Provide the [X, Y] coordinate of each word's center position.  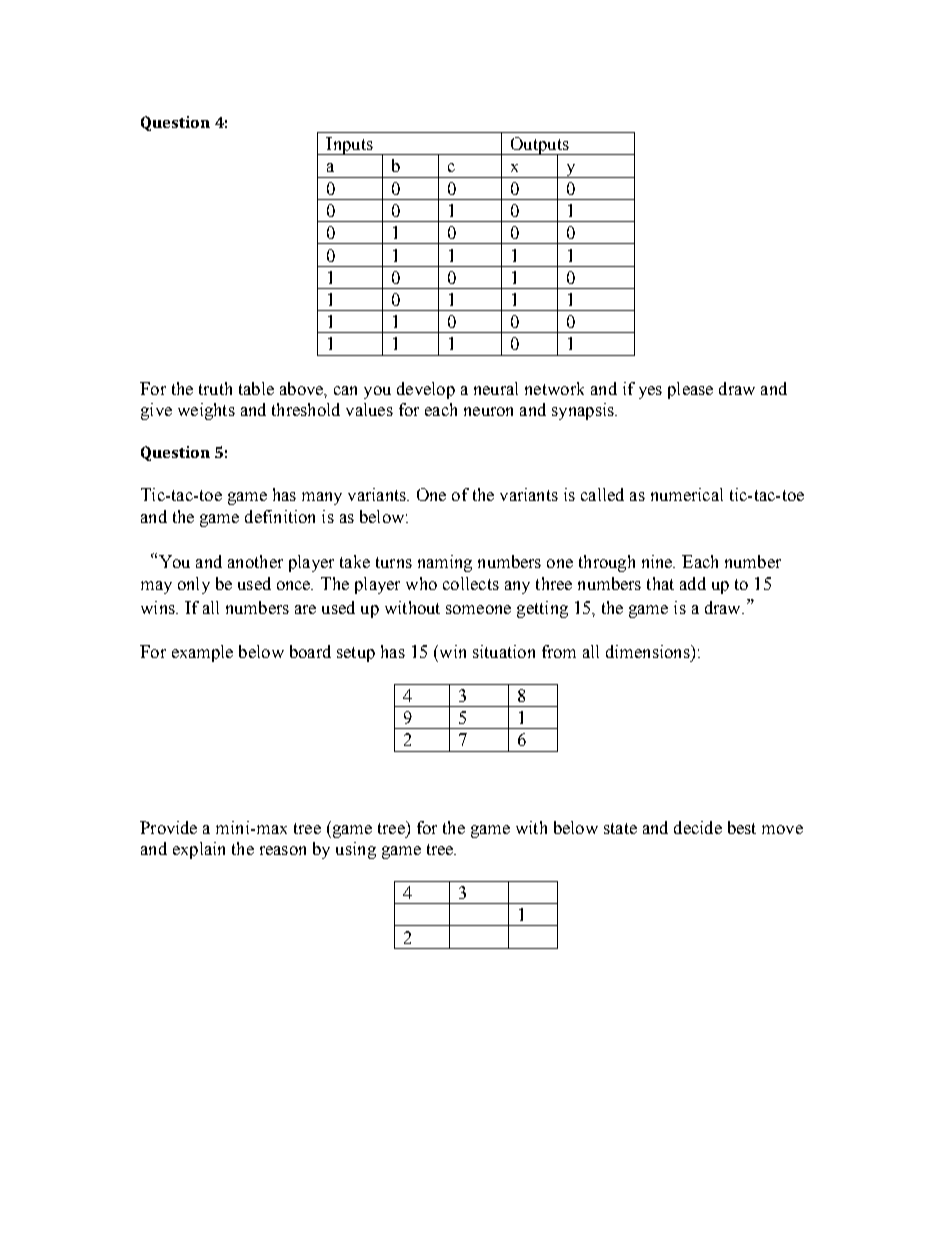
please [690, 390]
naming [445, 563]
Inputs [349, 146]
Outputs [539, 147]
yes [650, 392]
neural [496, 388]
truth [215, 388]
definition [280, 516]
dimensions [649, 651]
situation [504, 651]
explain [199, 850]
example [202, 653]
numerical [687, 494]
